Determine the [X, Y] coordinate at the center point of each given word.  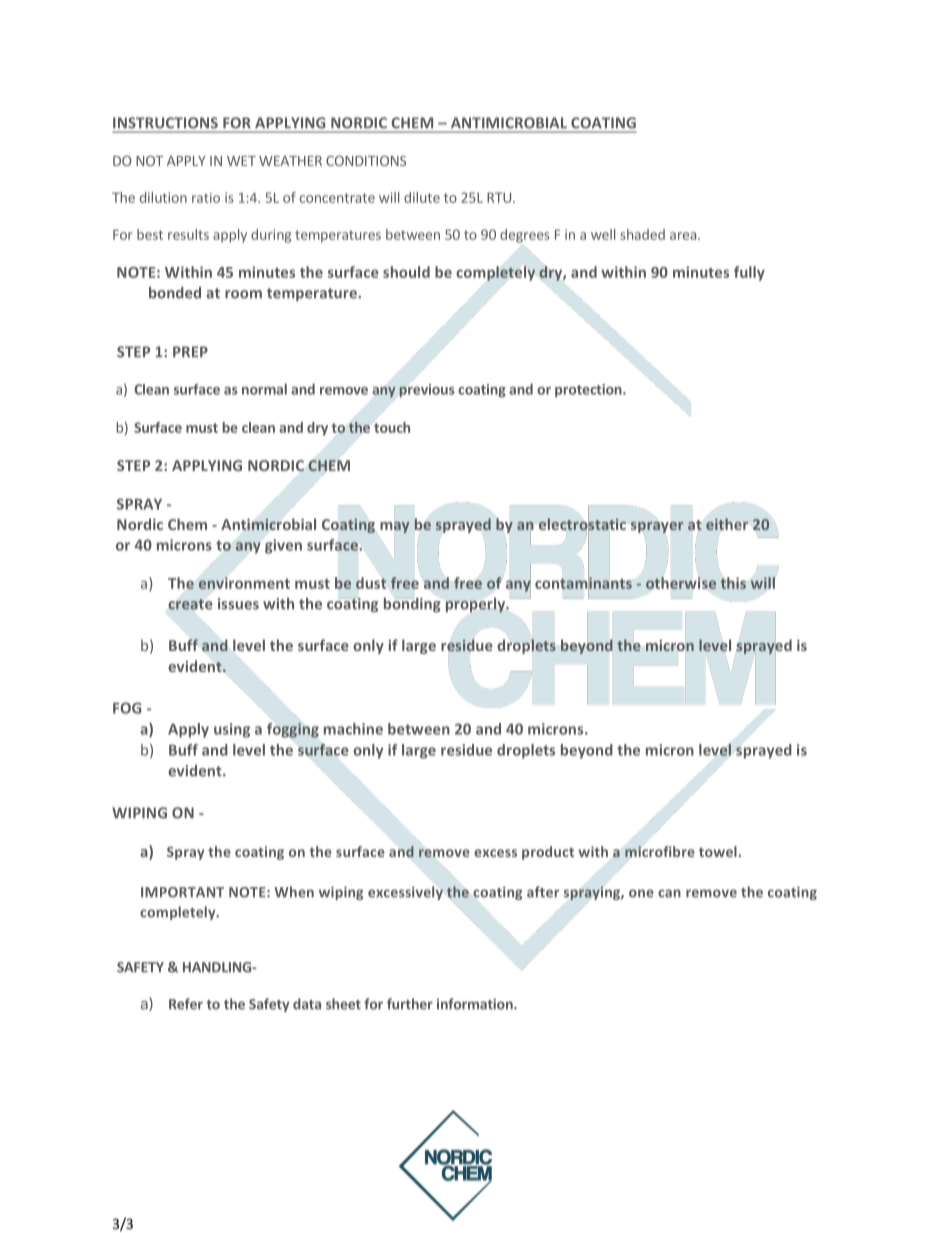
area [683, 236]
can [669, 893]
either [727, 524]
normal [264, 389]
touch [391, 427]
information [476, 1004]
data [307, 1004]
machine [353, 729]
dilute [422, 197]
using [232, 730]
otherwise [681, 583]
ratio [206, 198]
